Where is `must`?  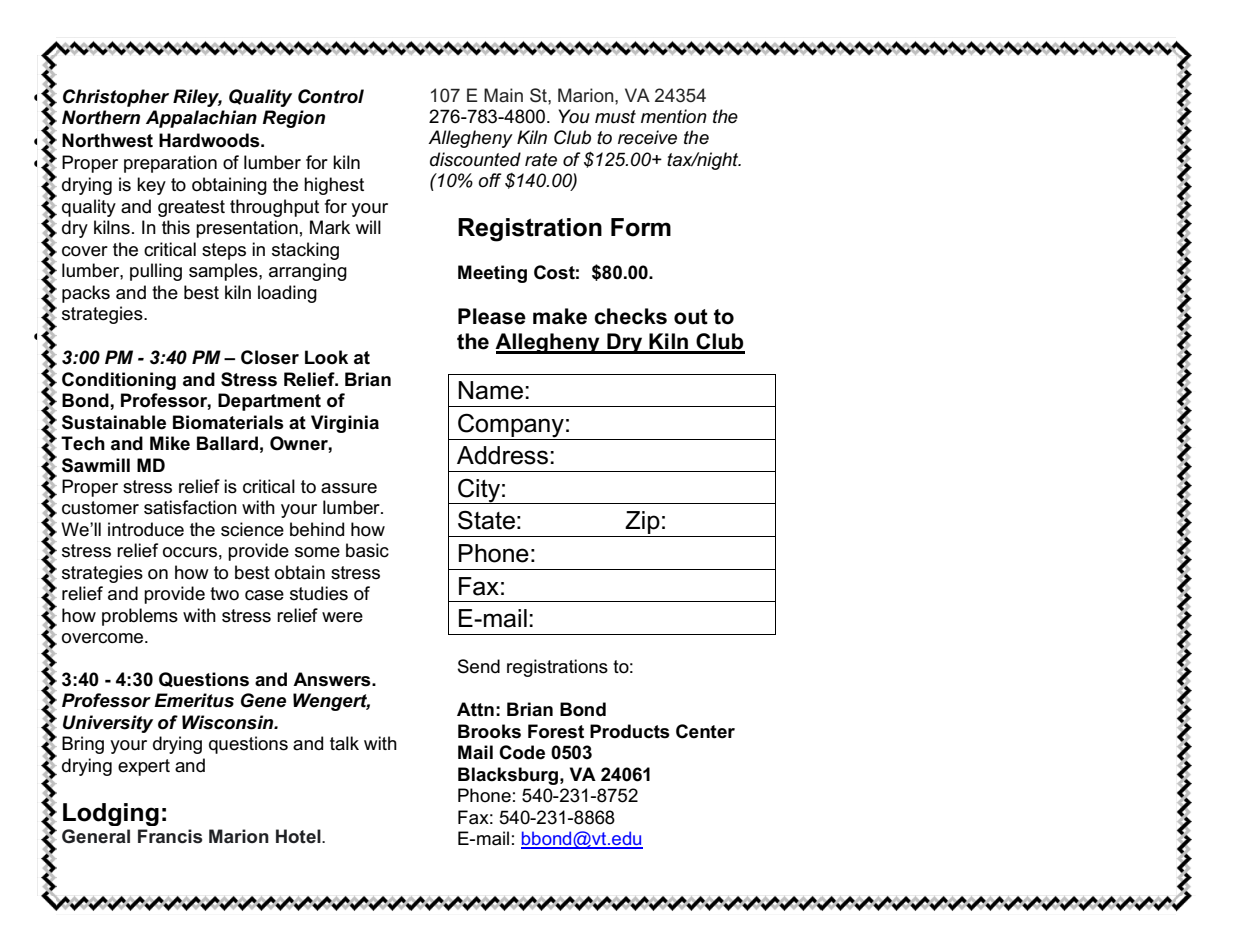 must is located at coordinates (615, 117).
